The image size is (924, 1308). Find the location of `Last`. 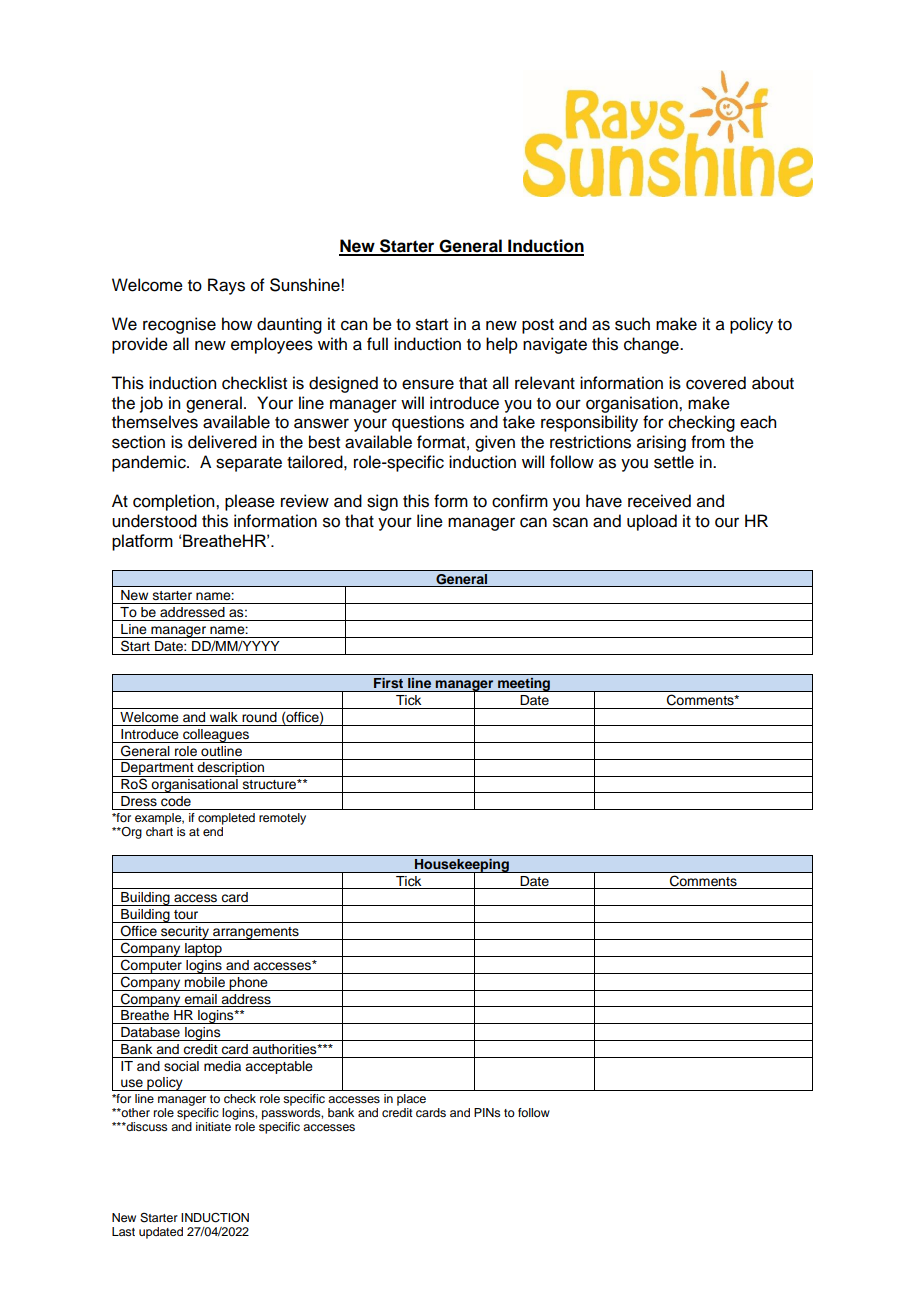

Last is located at coordinates (123, 1231).
